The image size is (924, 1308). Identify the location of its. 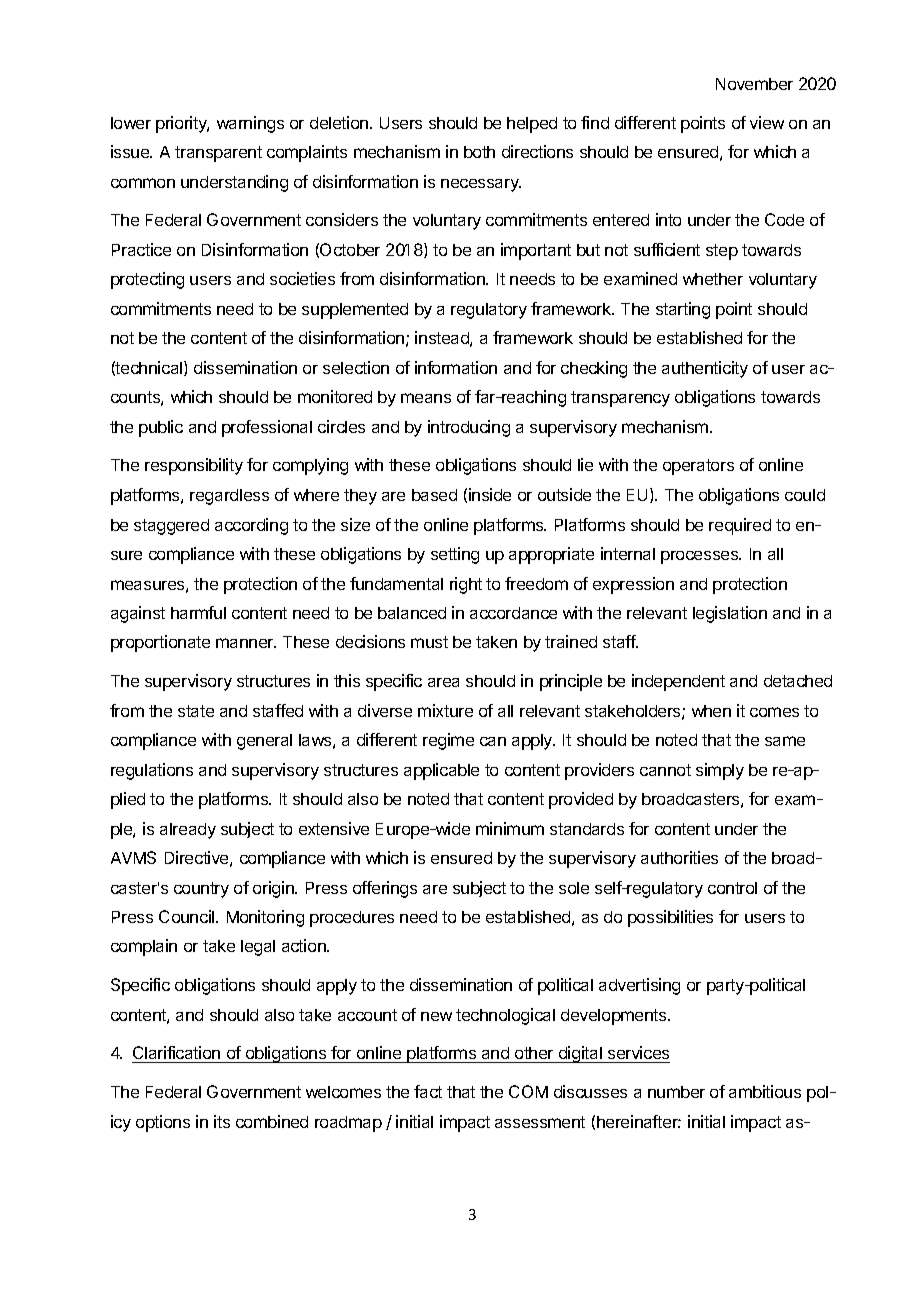
(222, 1121).
